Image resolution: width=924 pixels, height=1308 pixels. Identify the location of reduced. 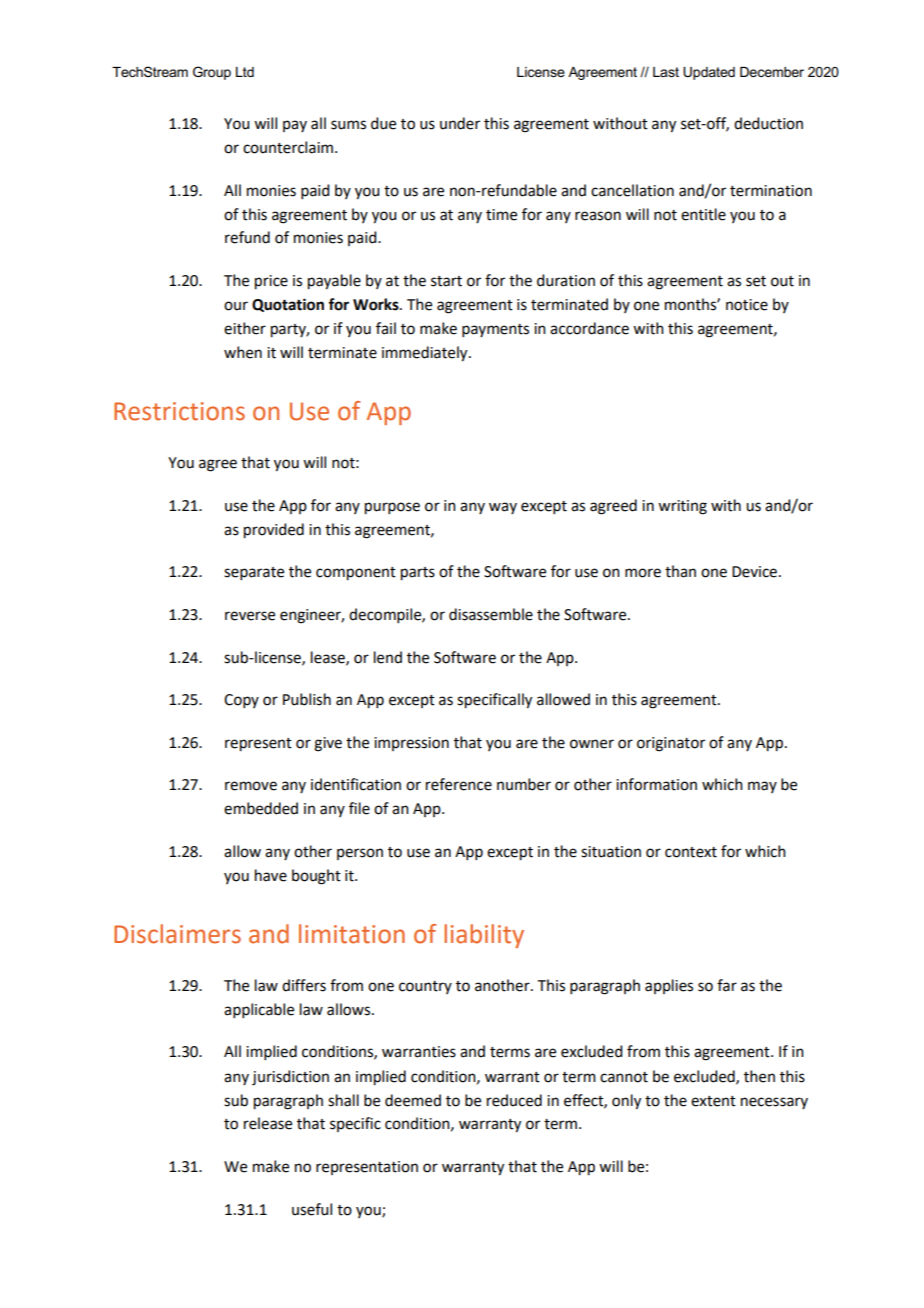
(514, 1100).
